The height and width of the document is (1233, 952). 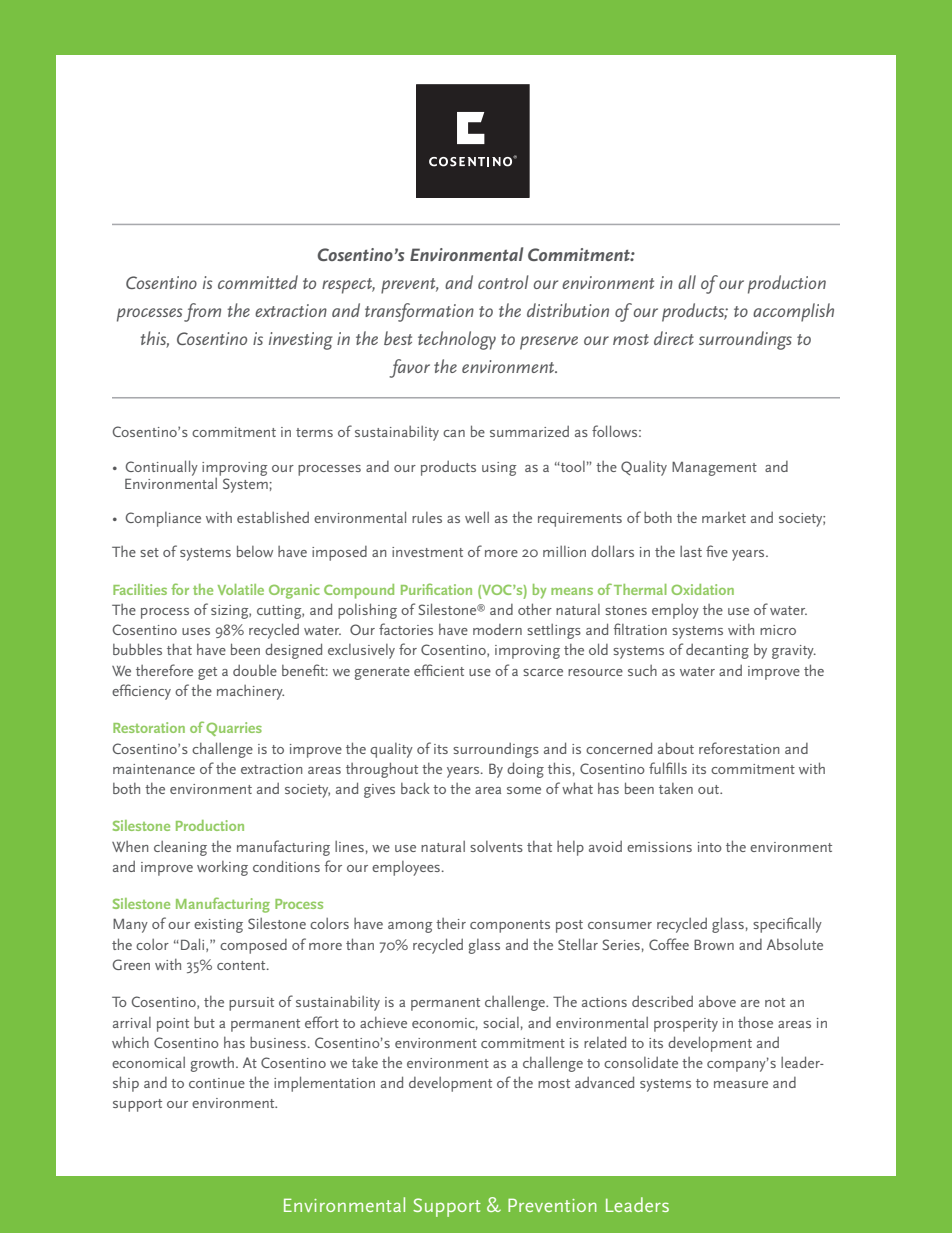 I want to click on into, so click(x=710, y=847).
